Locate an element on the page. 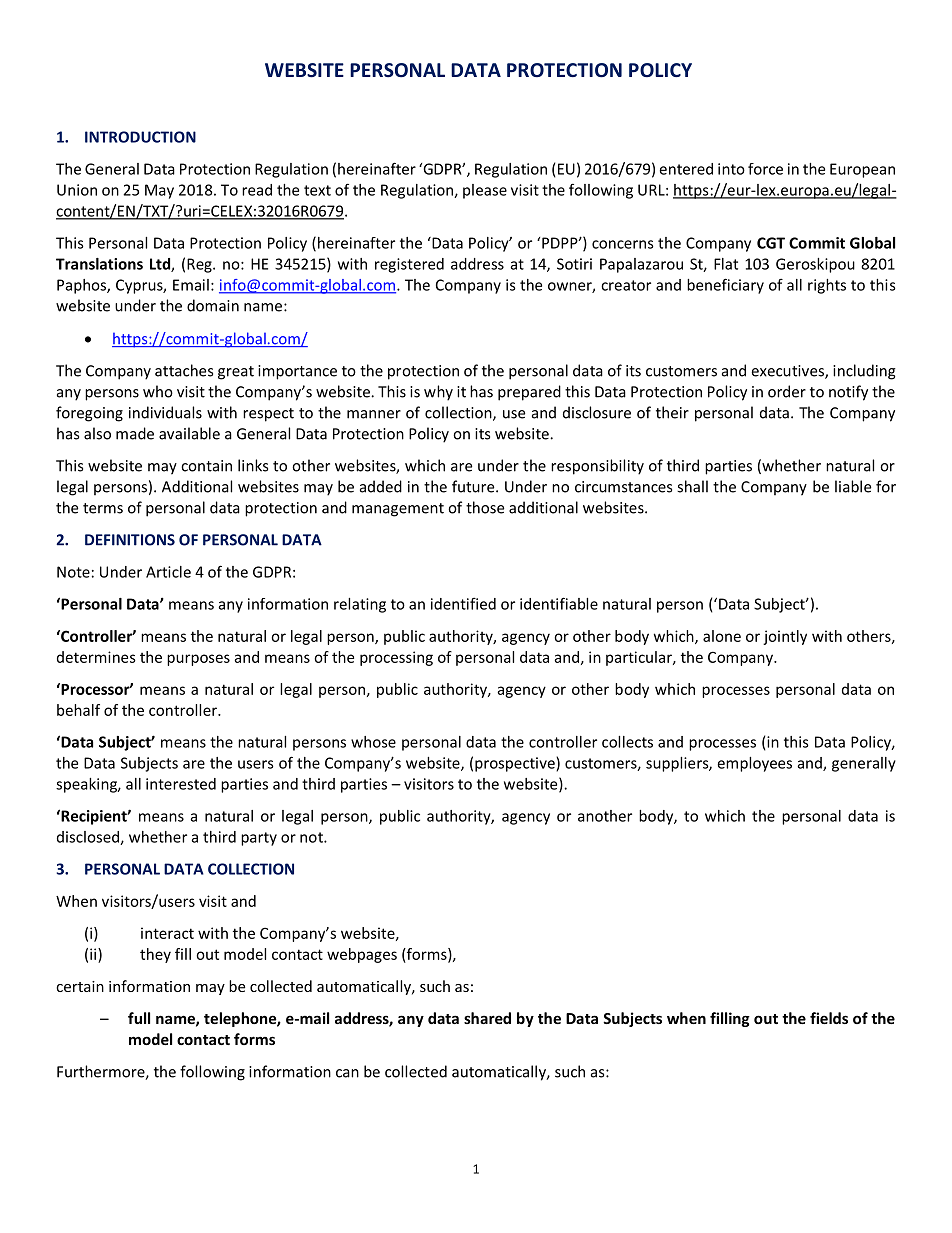  interested is located at coordinates (181, 784).
